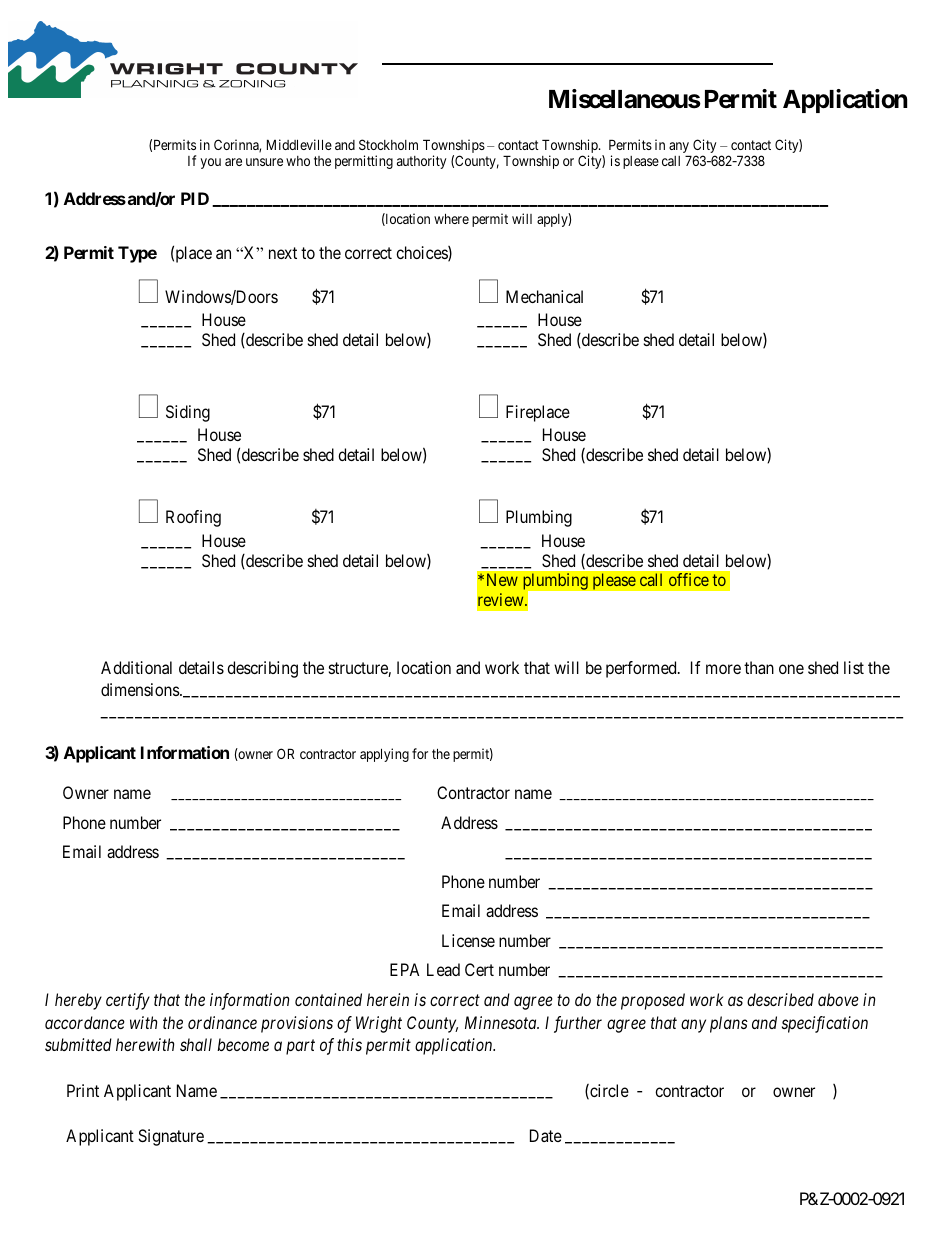  I want to click on PID, so click(195, 198).
